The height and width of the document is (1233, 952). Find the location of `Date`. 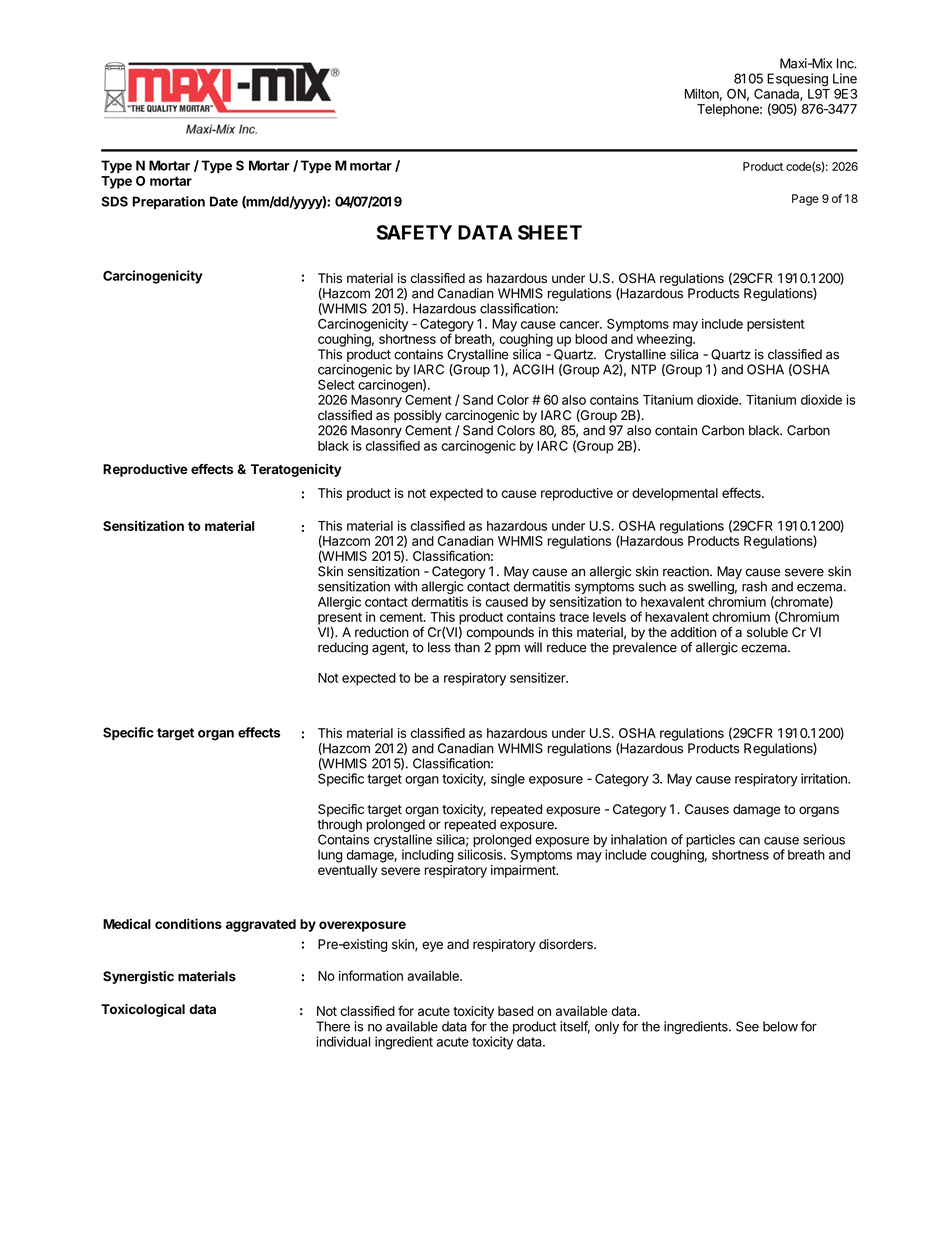

Date is located at coordinates (224, 201).
